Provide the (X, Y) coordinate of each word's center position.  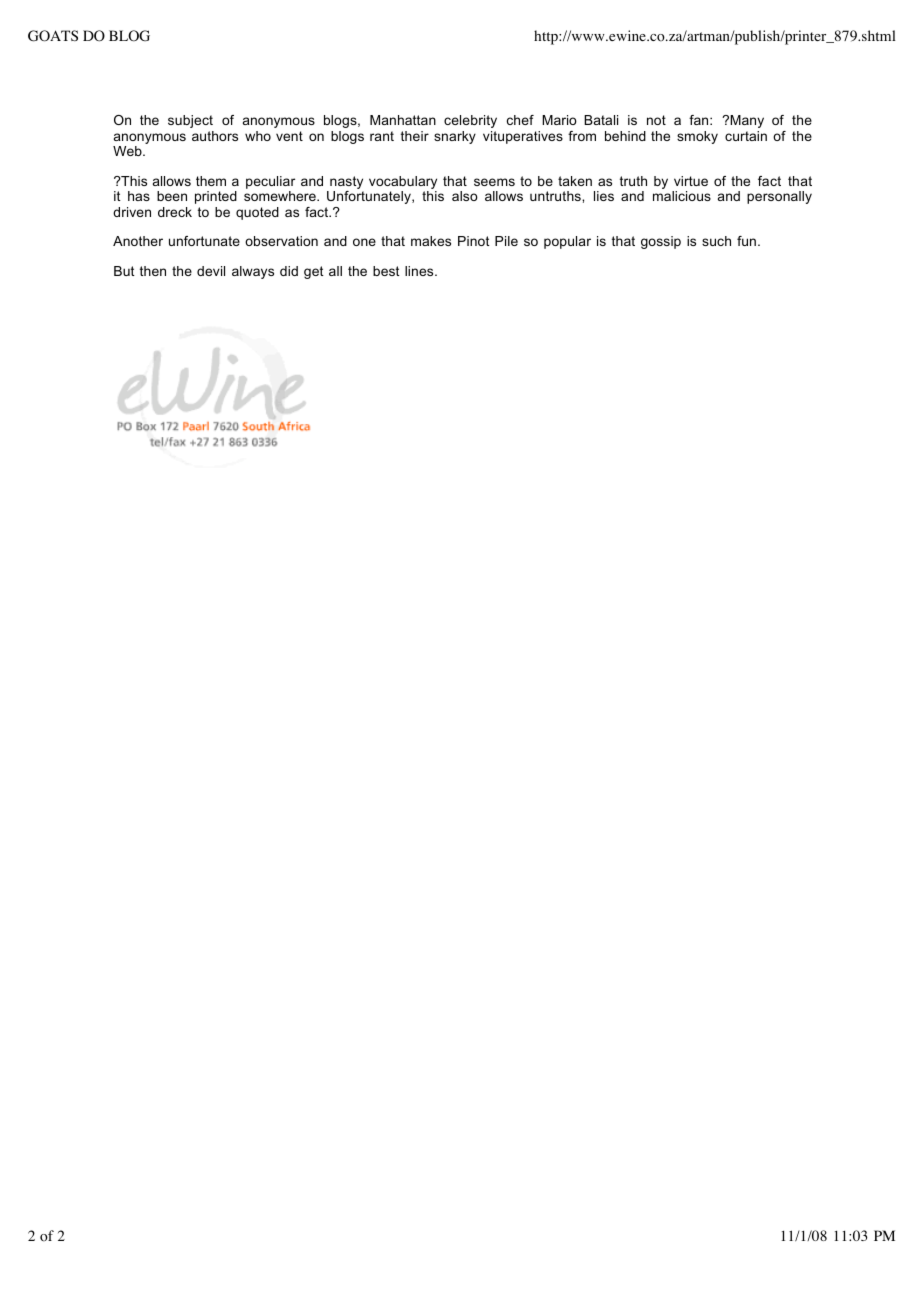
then (153, 271)
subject (190, 121)
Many (747, 121)
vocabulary (403, 184)
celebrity (470, 121)
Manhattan (403, 120)
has (139, 196)
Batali (601, 120)
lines (420, 271)
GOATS (53, 36)
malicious (682, 196)
